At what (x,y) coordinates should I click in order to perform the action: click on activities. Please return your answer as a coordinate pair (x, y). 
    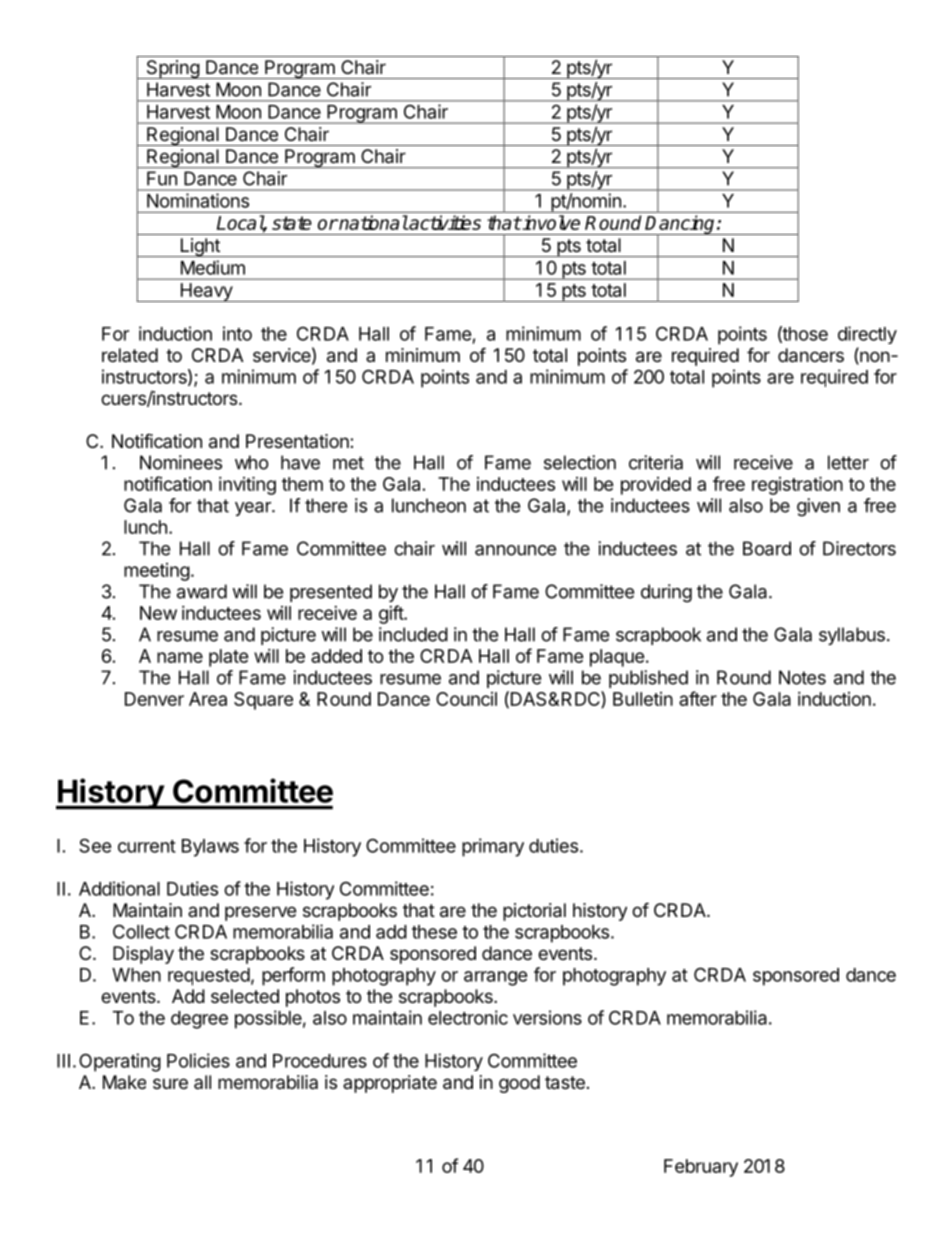
    Looking at the image, I should click on (444, 222).
